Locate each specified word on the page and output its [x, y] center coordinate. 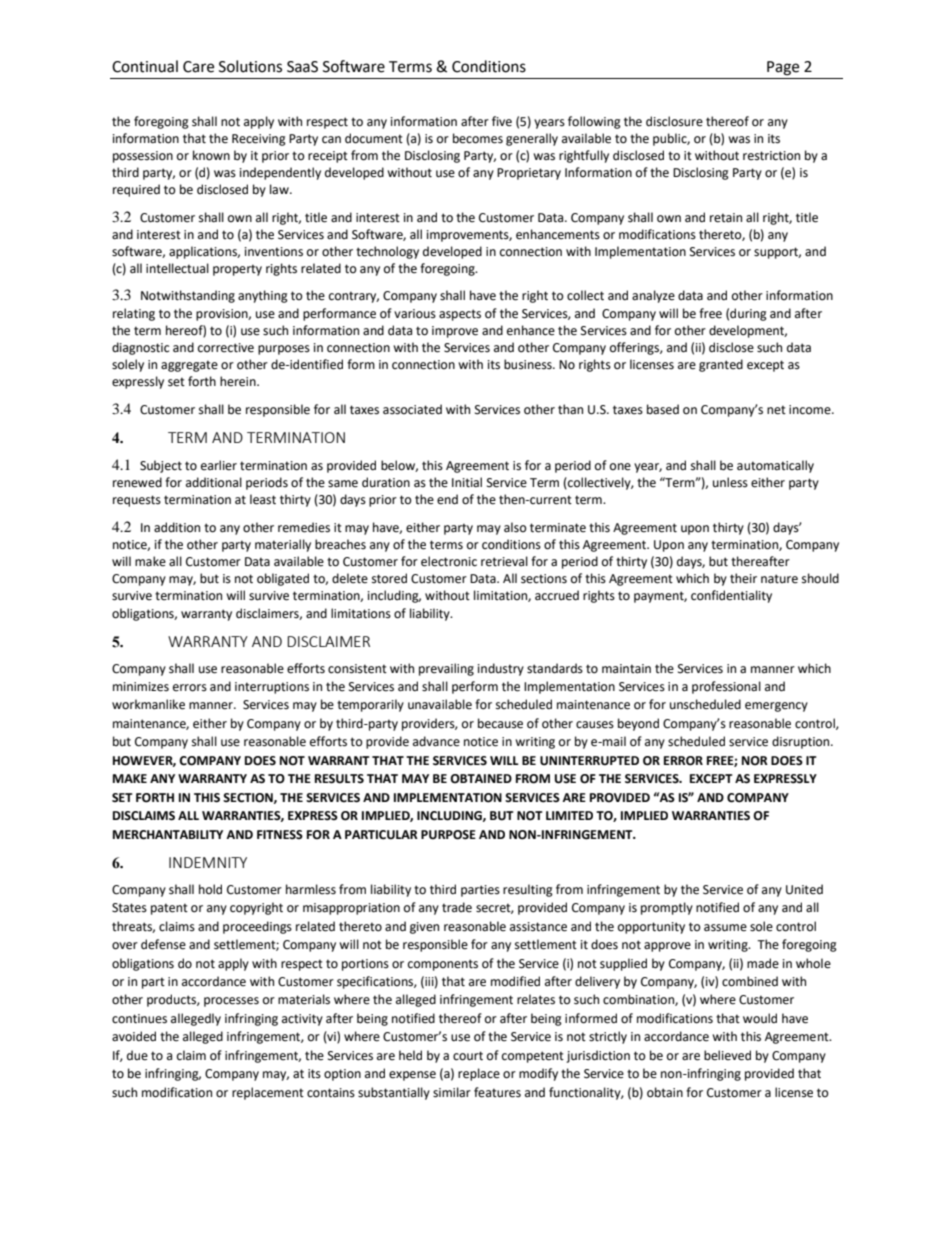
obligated [283, 579]
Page [783, 68]
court [468, 1056]
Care [198, 67]
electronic [449, 561]
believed [727, 1055]
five [502, 121]
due [137, 1055]
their [743, 578]
